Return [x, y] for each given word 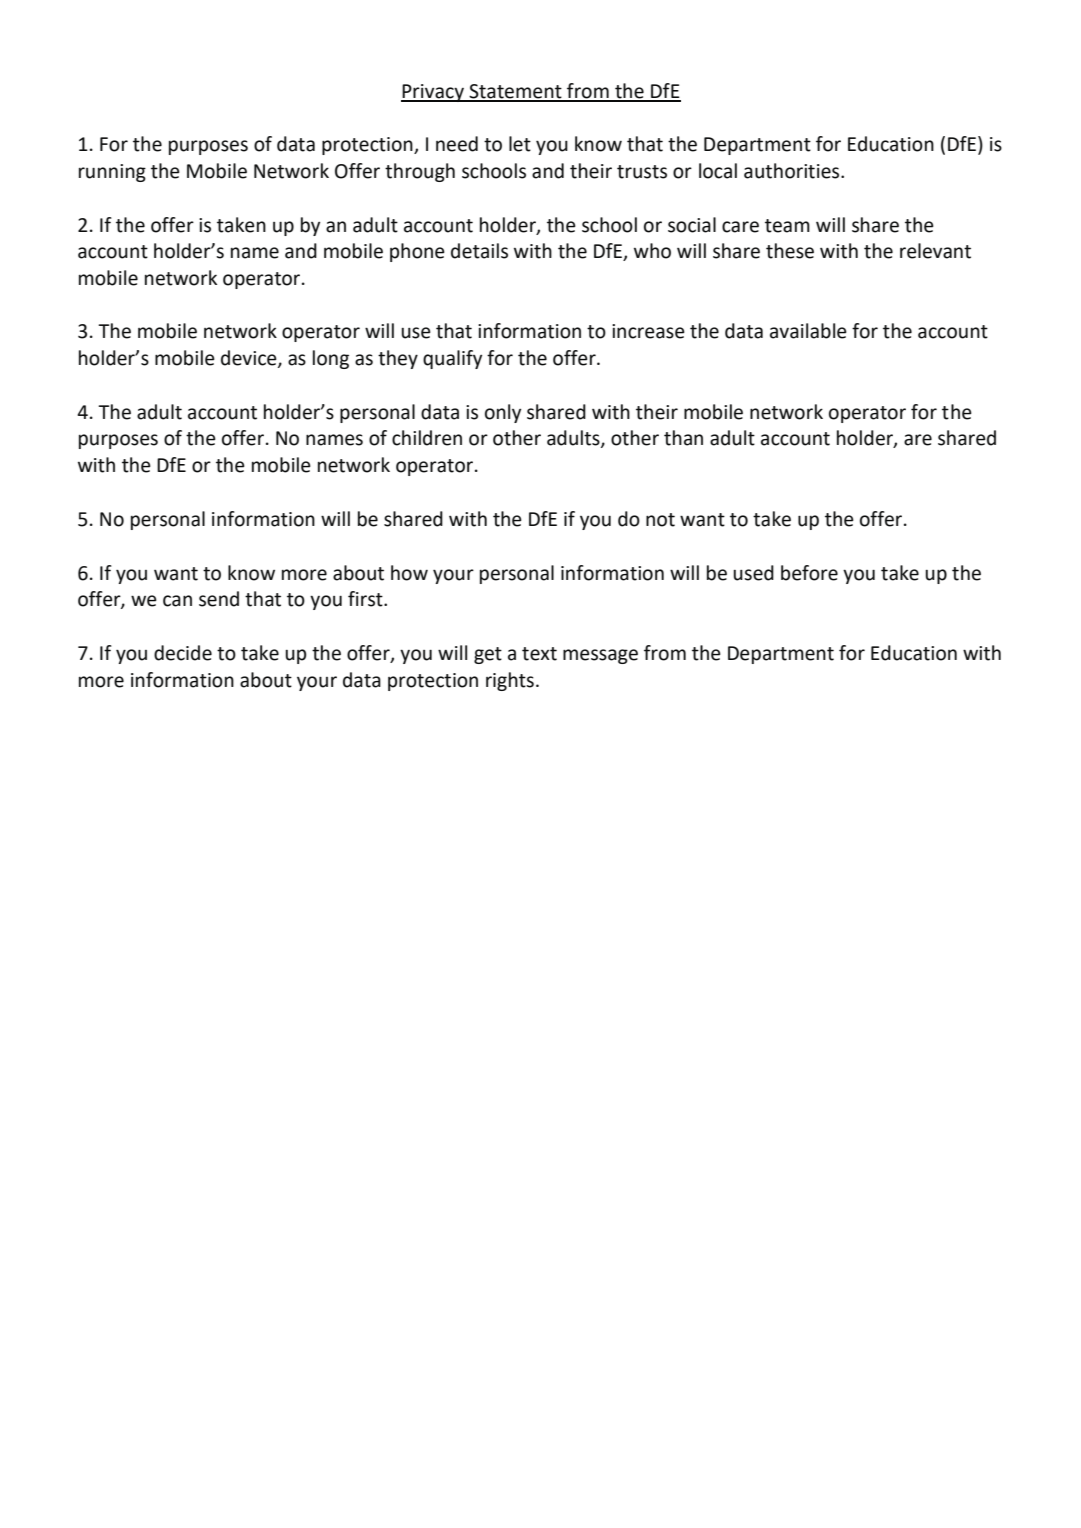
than [683, 438]
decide [183, 653]
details [479, 251]
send [219, 599]
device [250, 359]
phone [417, 252]
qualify [452, 359]
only [503, 413]
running [112, 173]
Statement [515, 92]
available [808, 331]
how [409, 573]
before [809, 573]
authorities [793, 171]
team [787, 226]
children [427, 438]
